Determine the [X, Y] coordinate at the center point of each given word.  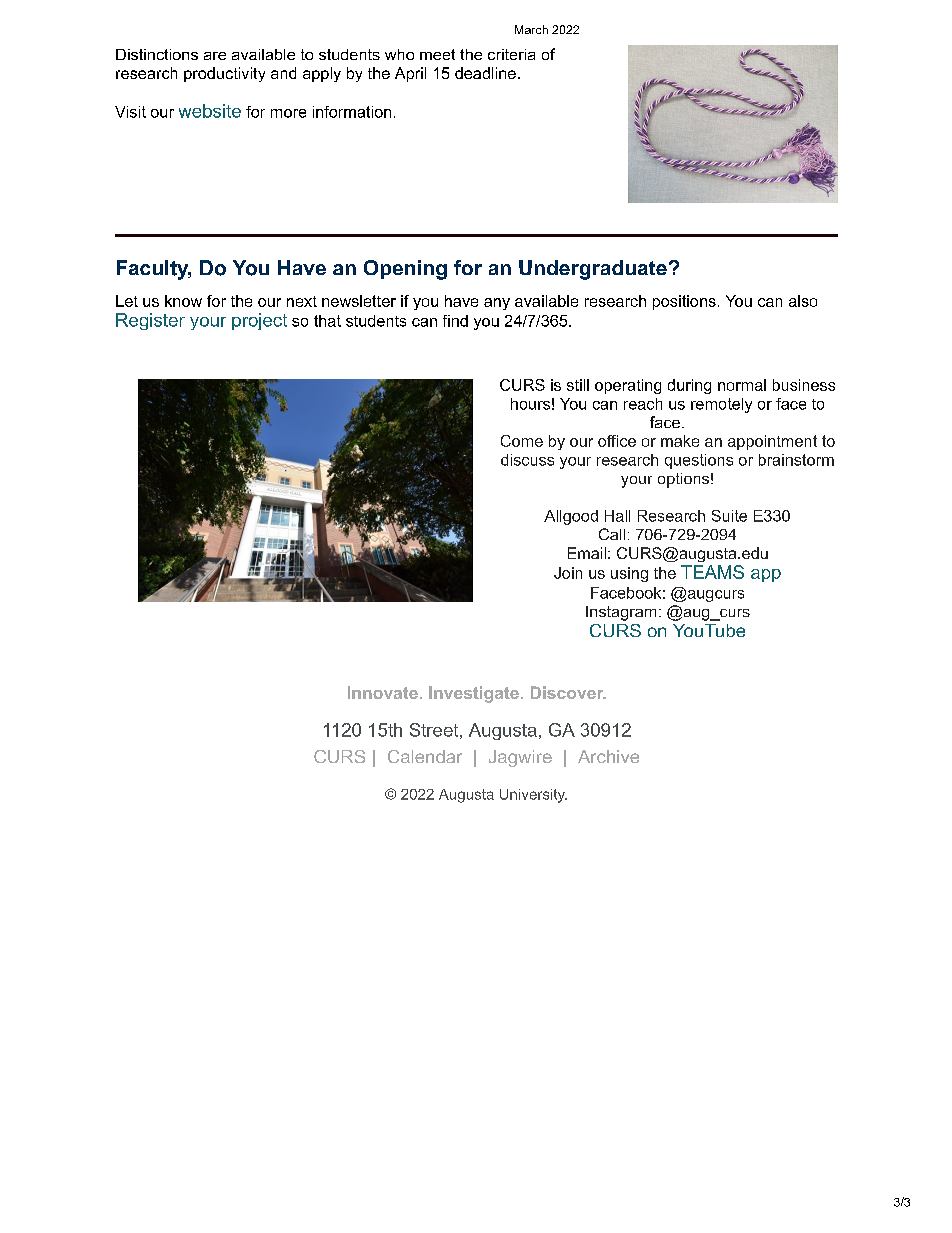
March [531, 29]
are [215, 56]
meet [437, 54]
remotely [721, 405]
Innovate [383, 692]
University [533, 796]
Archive [608, 756]
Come [522, 441]
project [259, 321]
